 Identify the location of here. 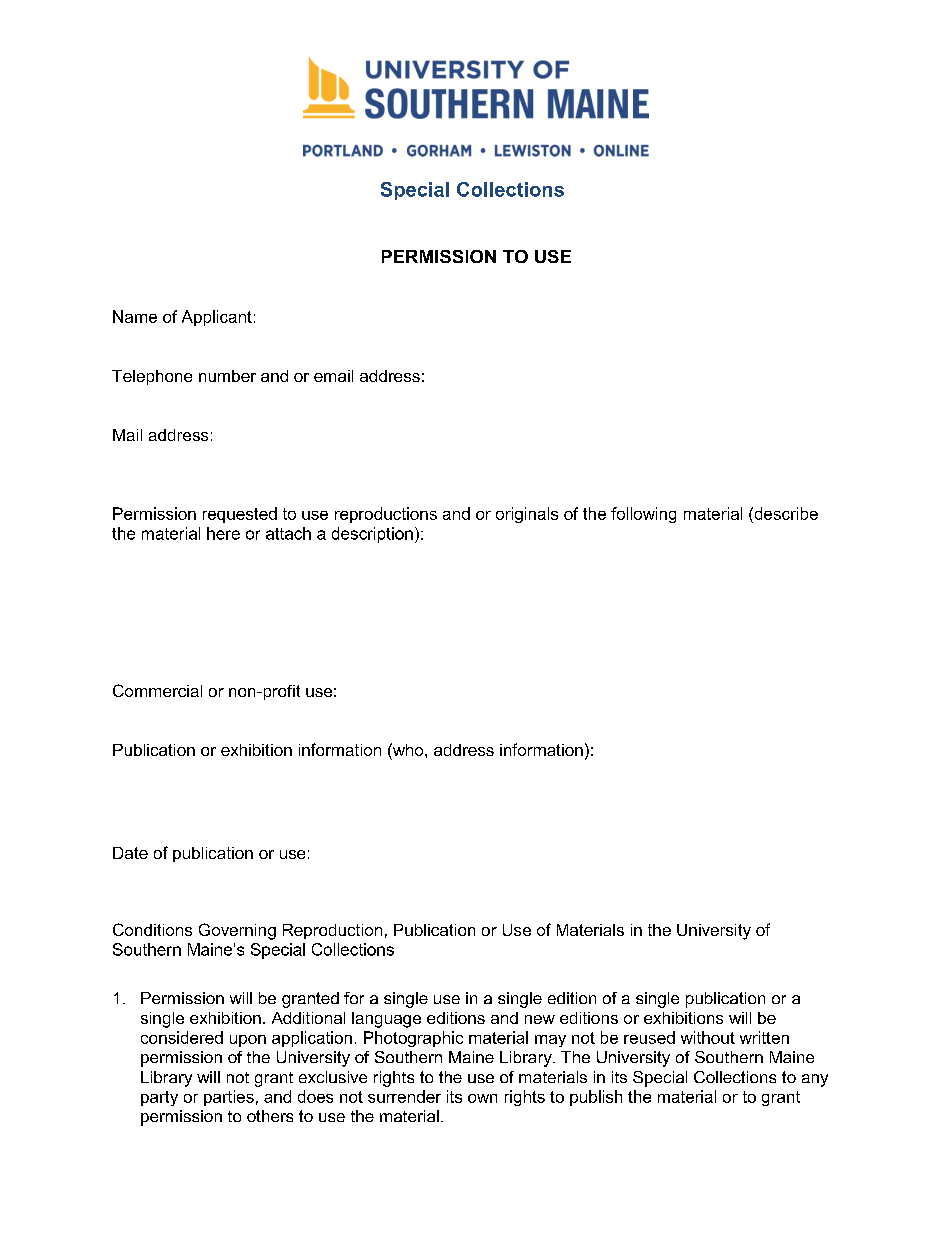
(223, 533).
